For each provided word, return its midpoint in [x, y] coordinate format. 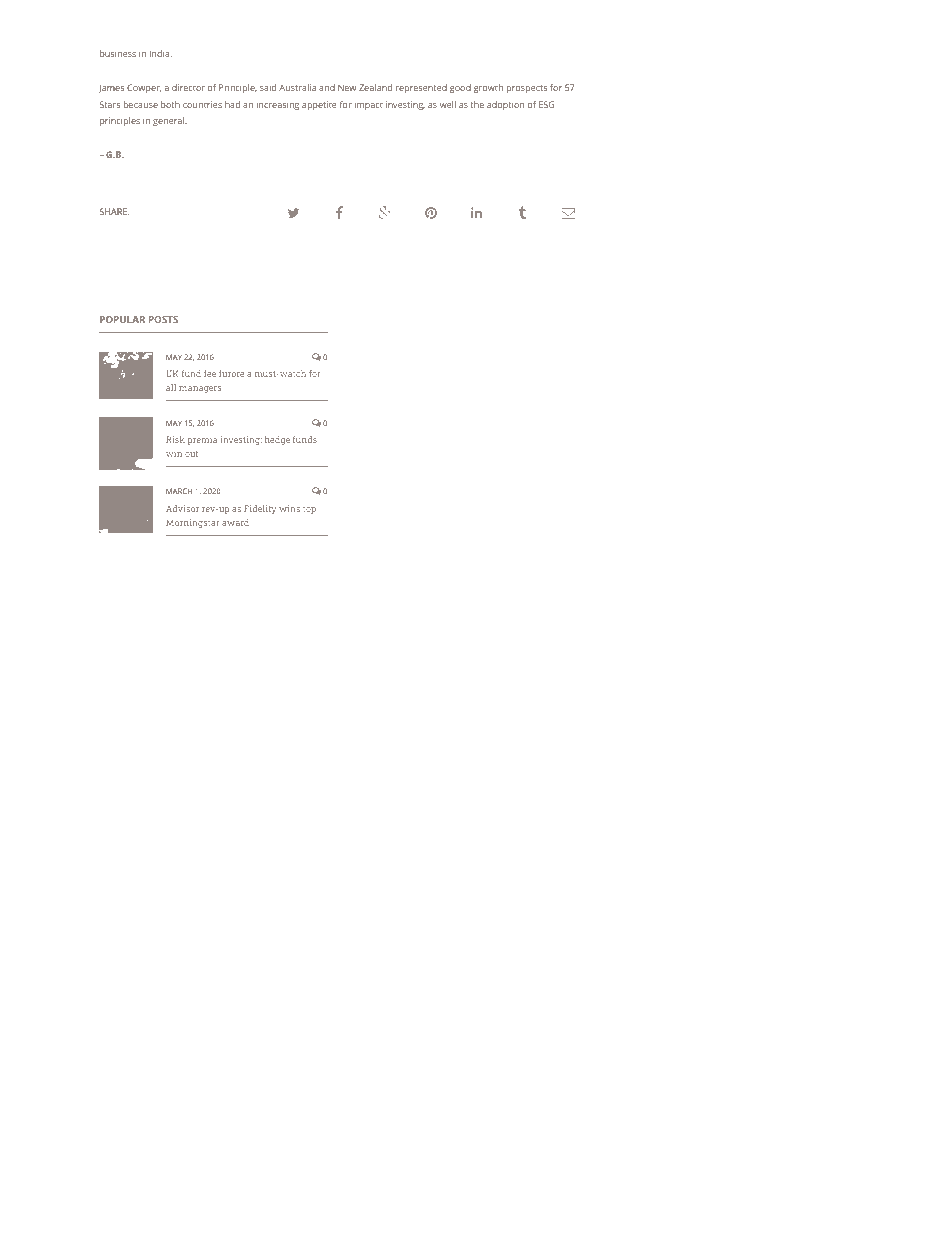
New [347, 87]
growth [488, 88]
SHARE [114, 211]
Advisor [182, 508]
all [171, 387]
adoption [505, 105]
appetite [319, 105]
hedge [277, 440]
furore [231, 373]
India [161, 53]
